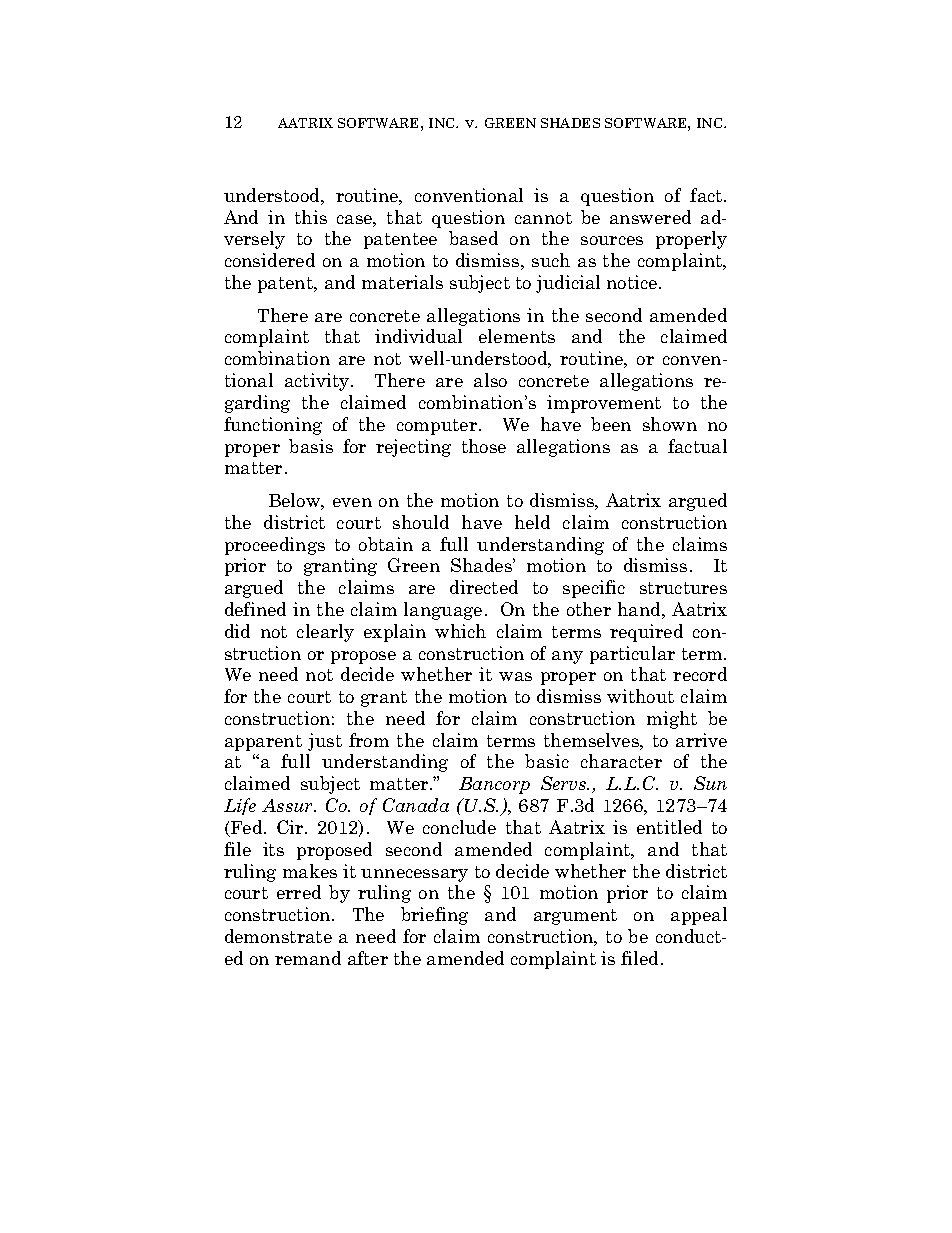  Describe the element at coordinates (621, 761) in the screenshot. I see `character` at that location.
